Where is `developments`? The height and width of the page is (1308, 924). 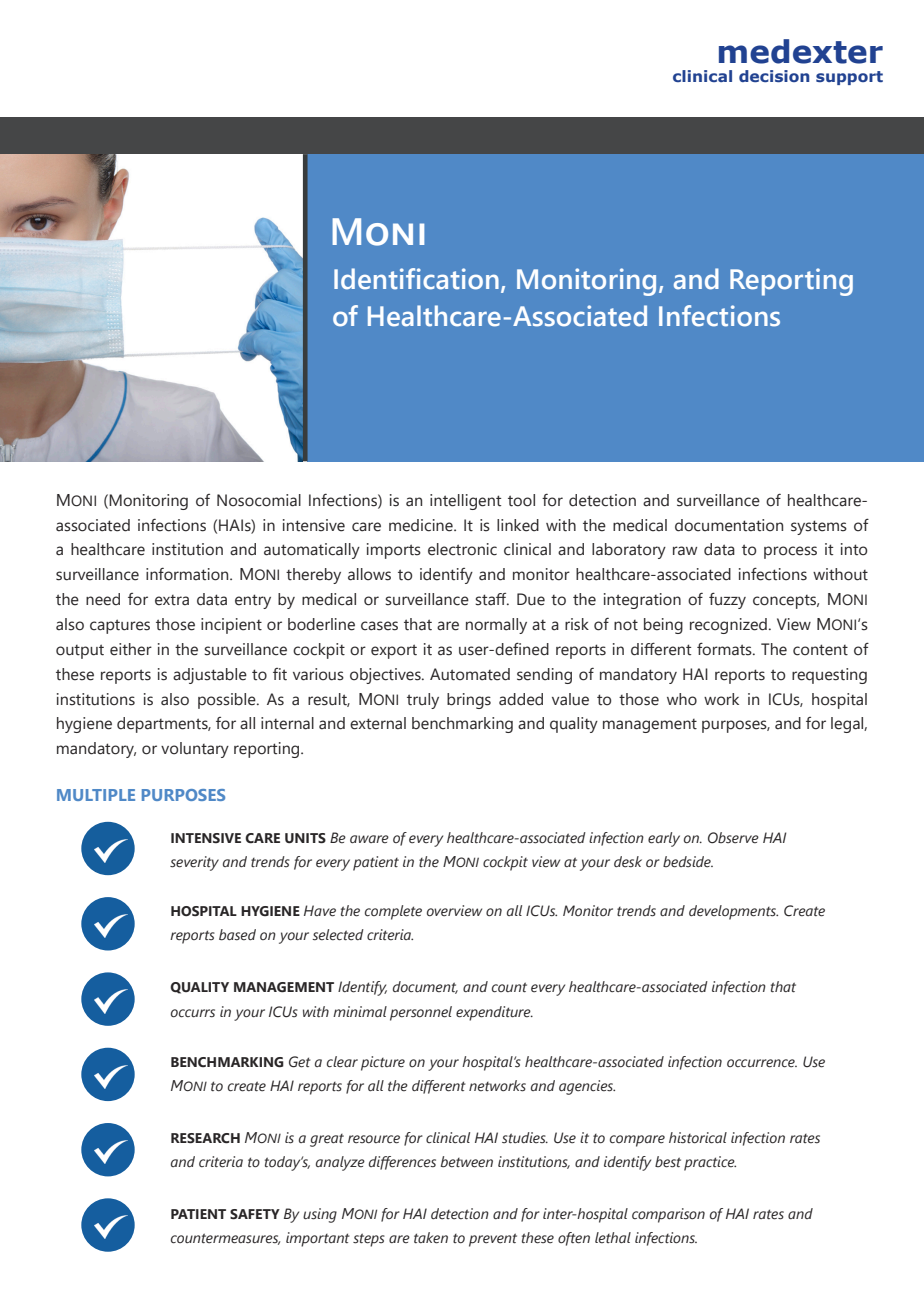
developments is located at coordinates (733, 912).
